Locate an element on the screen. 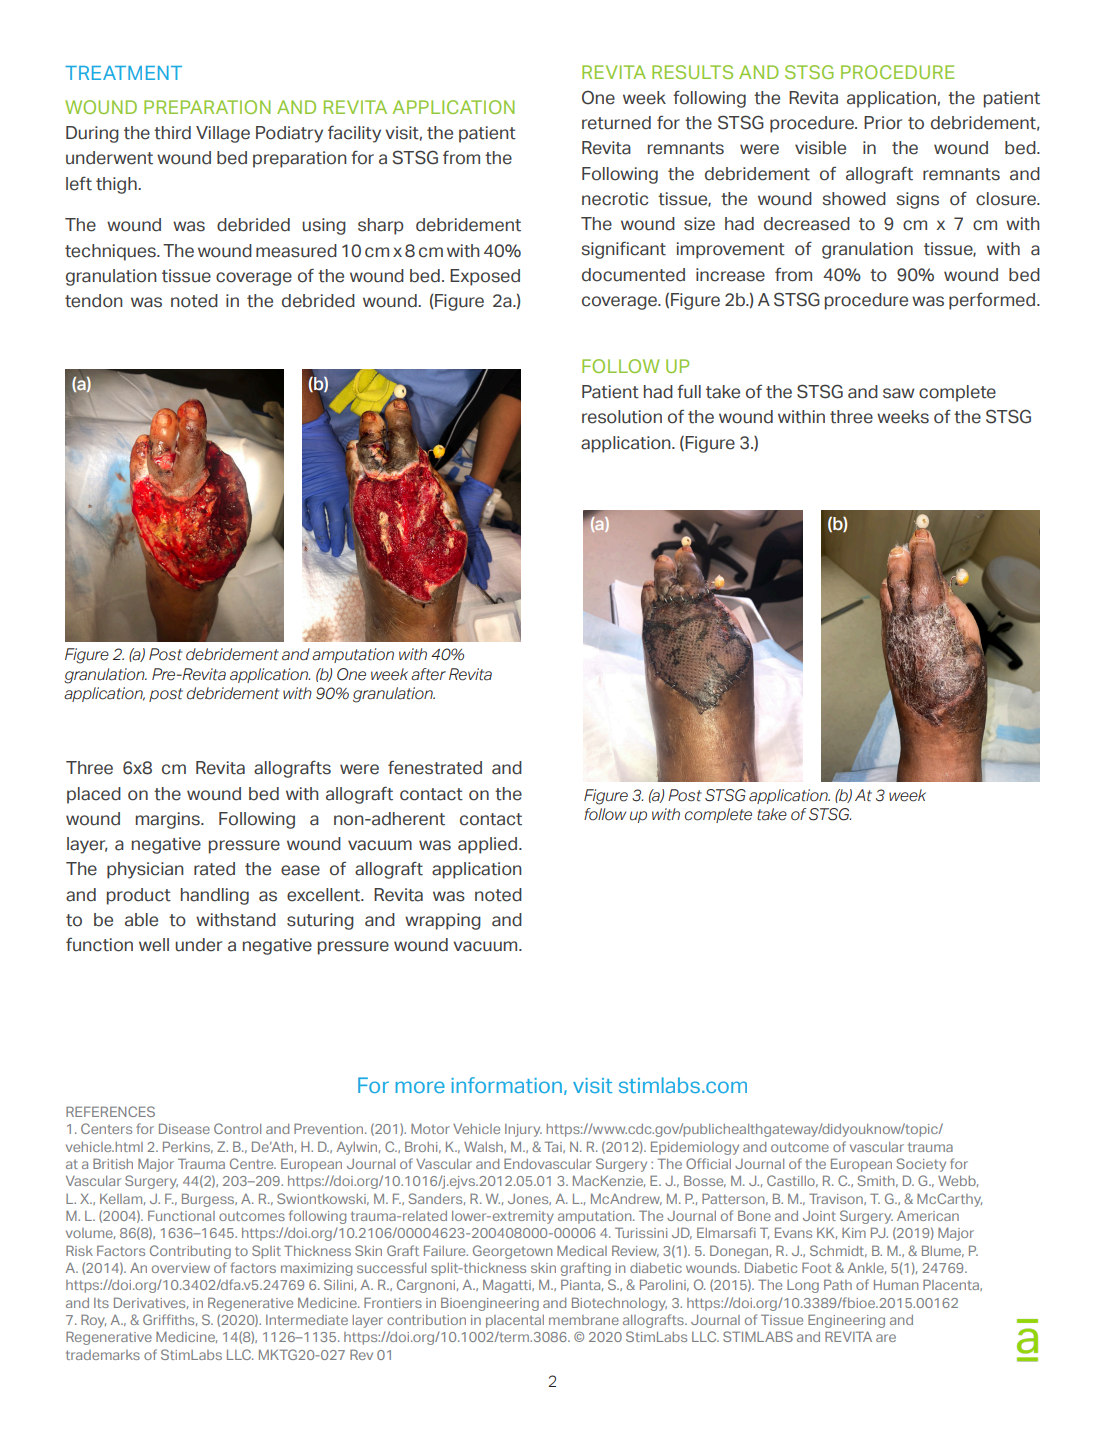  placed is located at coordinates (94, 795).
